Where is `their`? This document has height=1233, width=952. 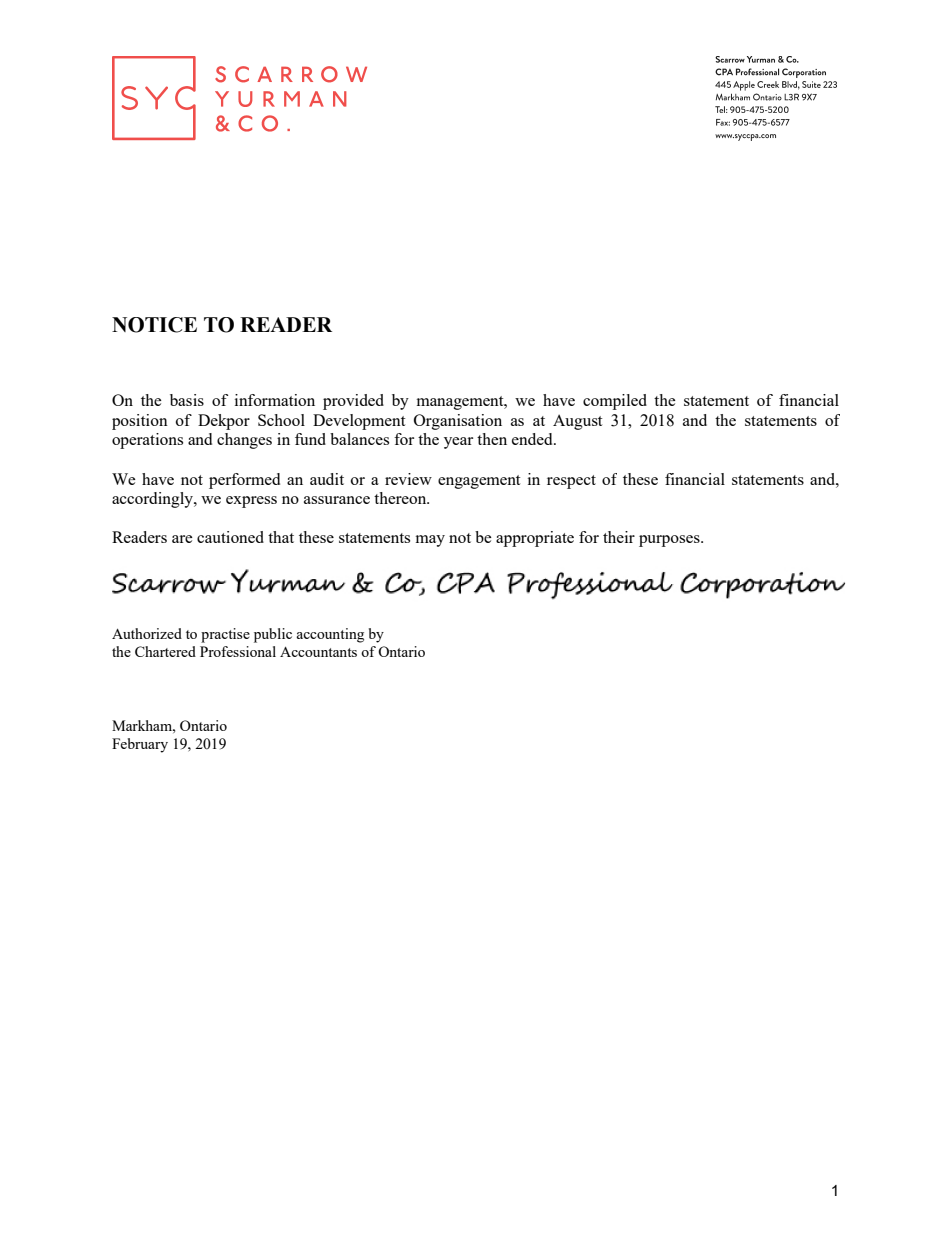
their is located at coordinates (619, 537).
